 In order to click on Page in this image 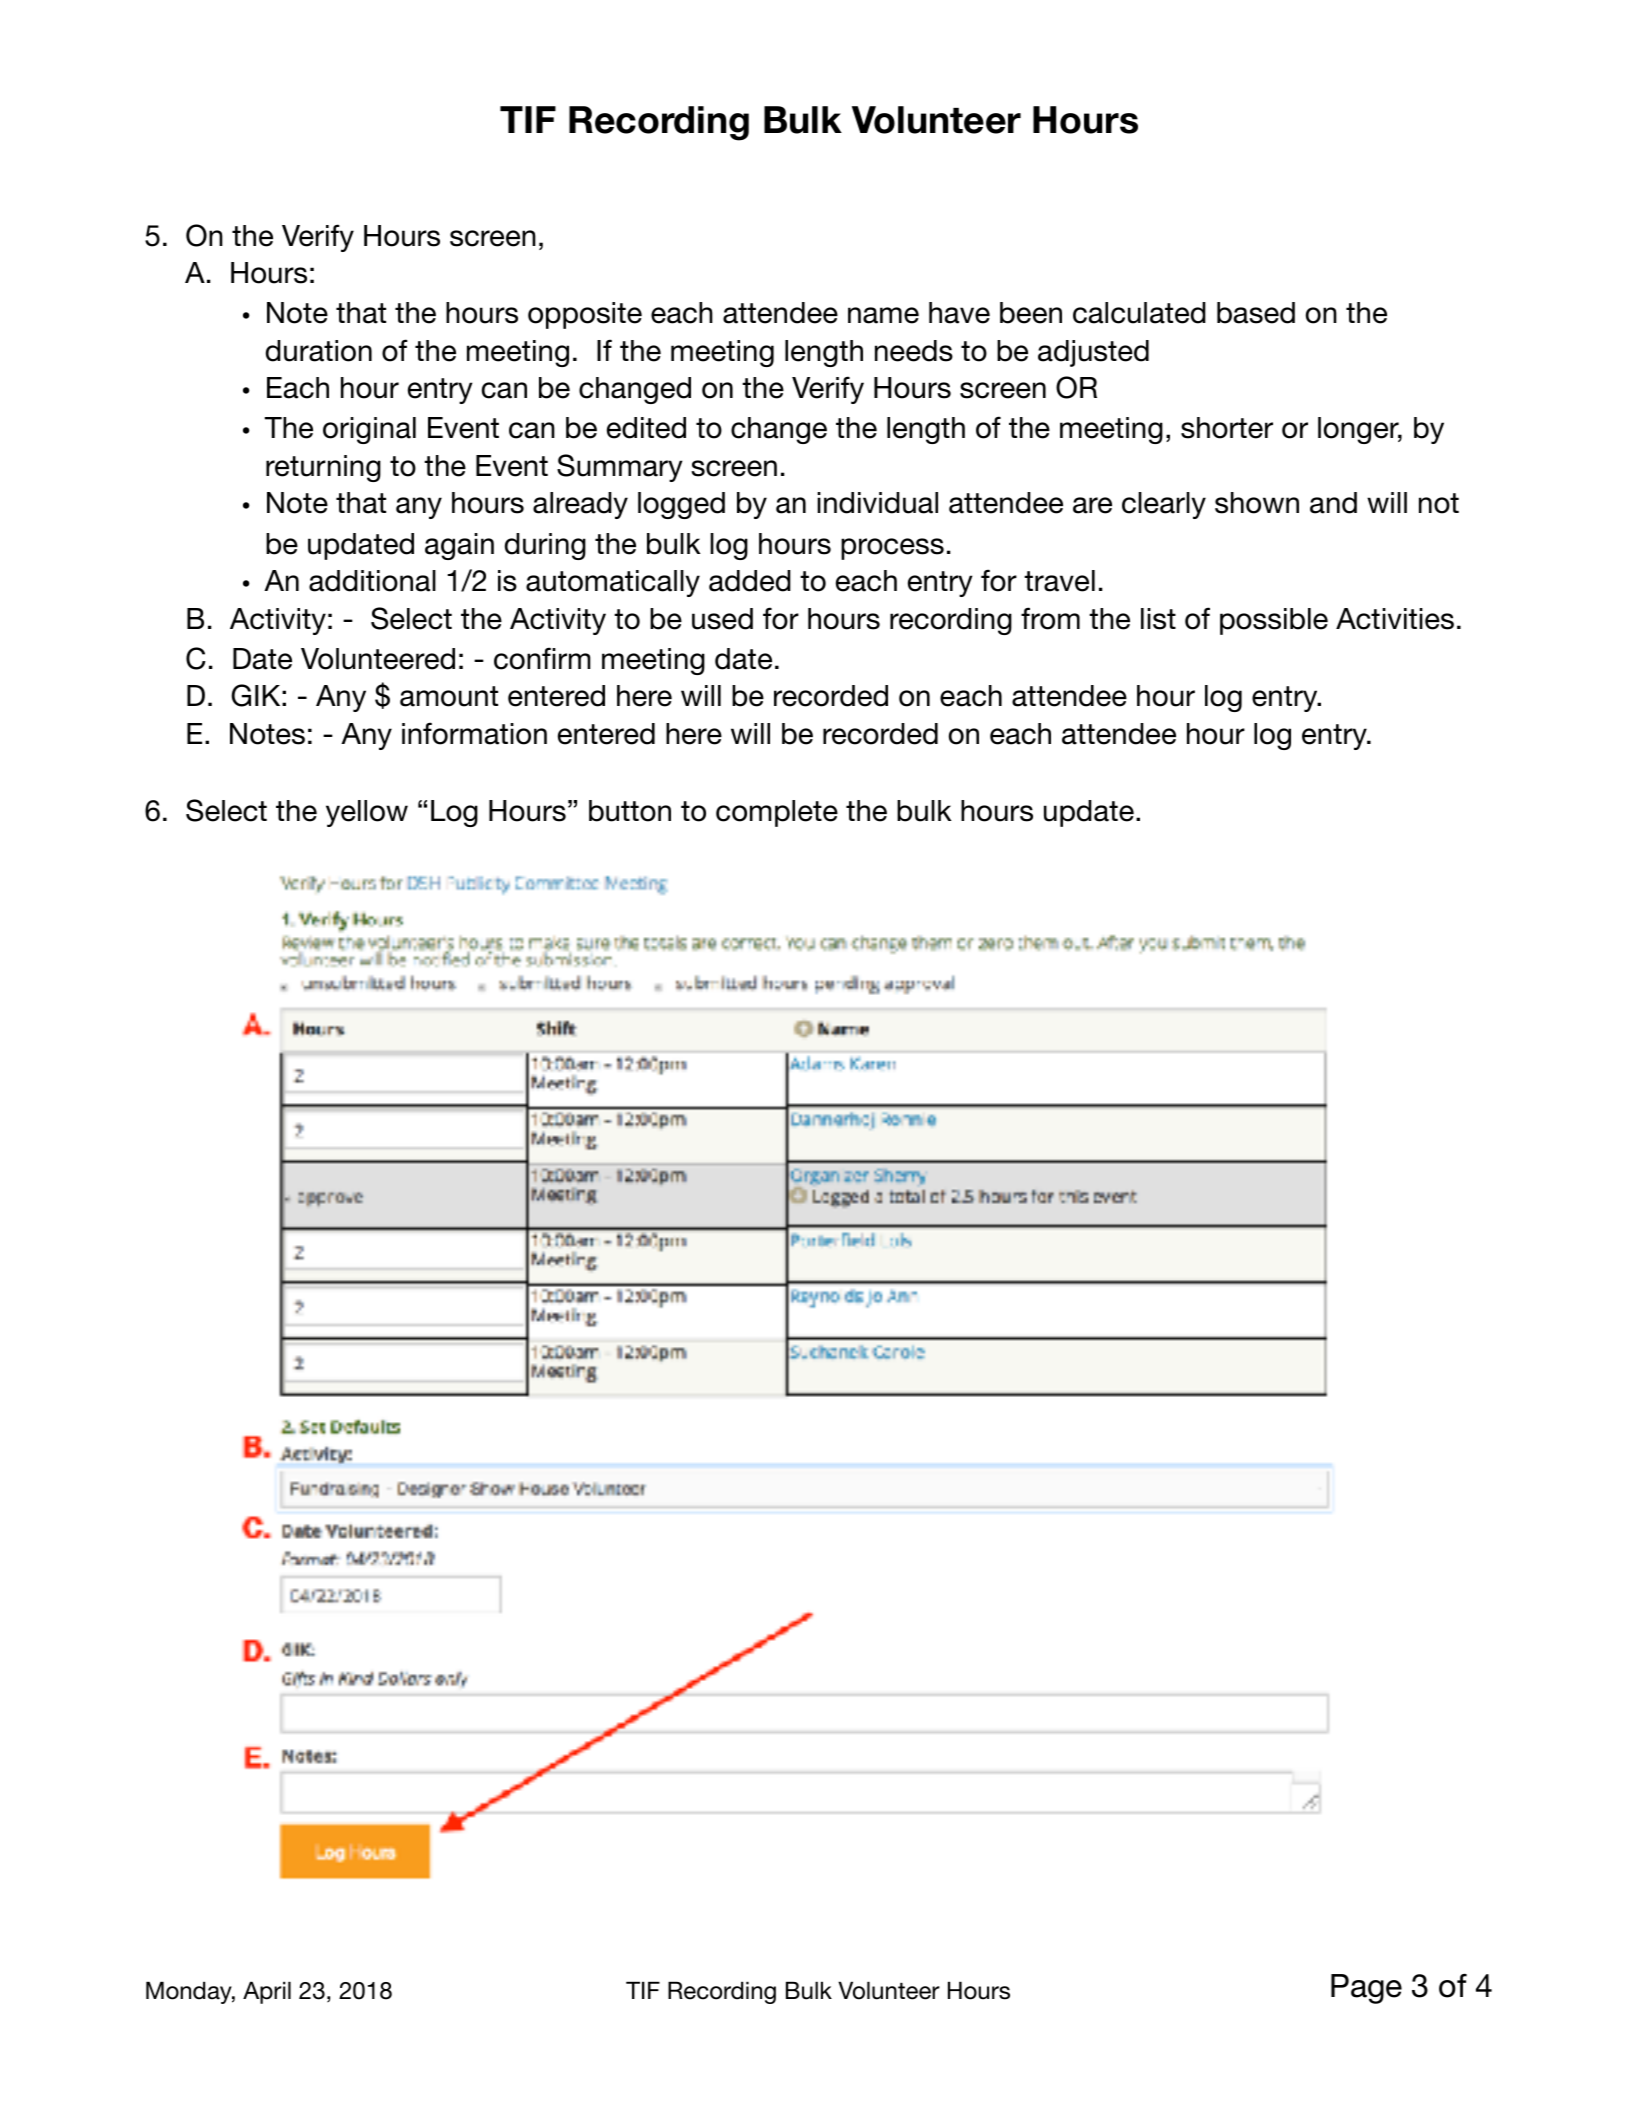, I will do `click(1366, 1989)`.
